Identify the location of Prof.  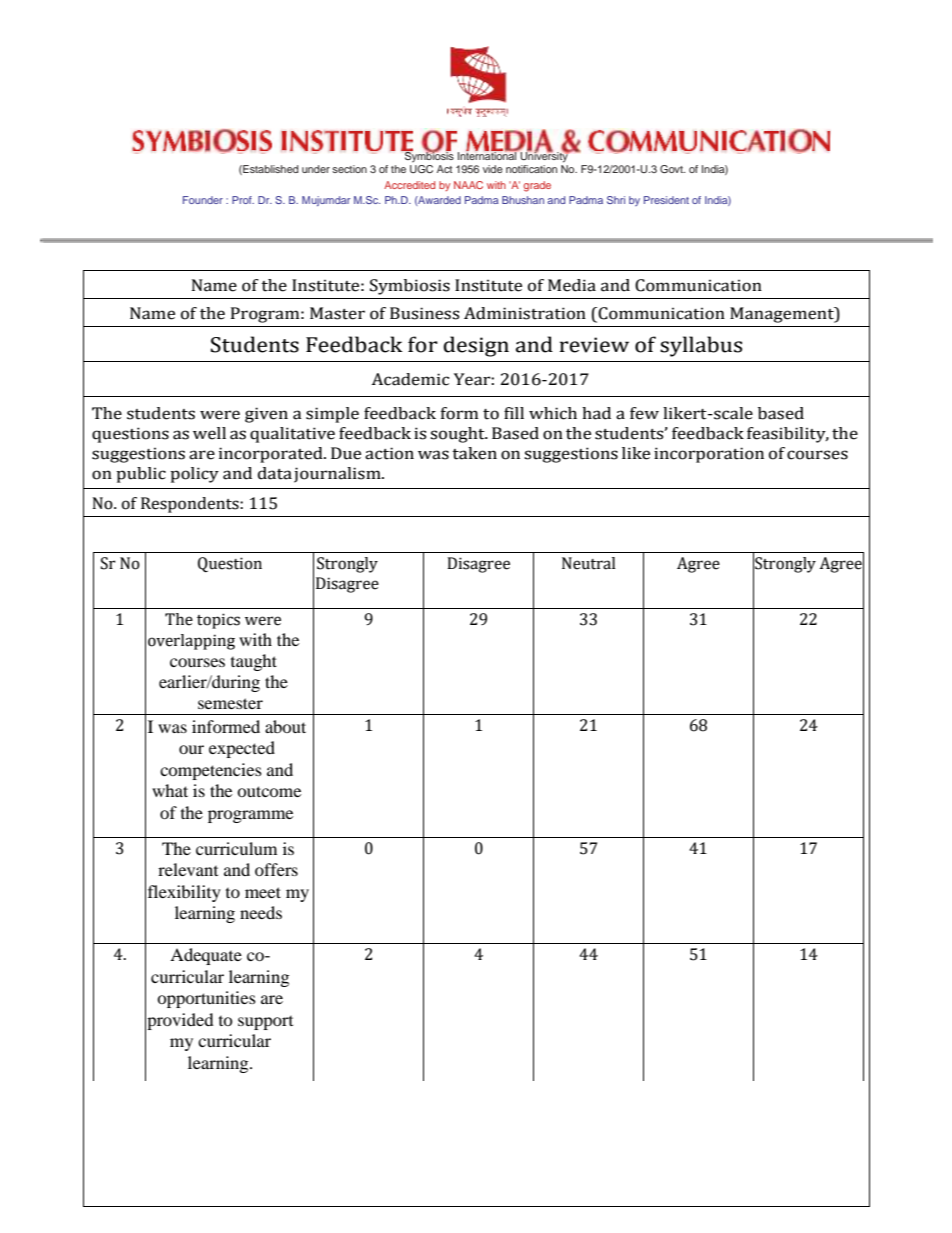
(243, 200).
